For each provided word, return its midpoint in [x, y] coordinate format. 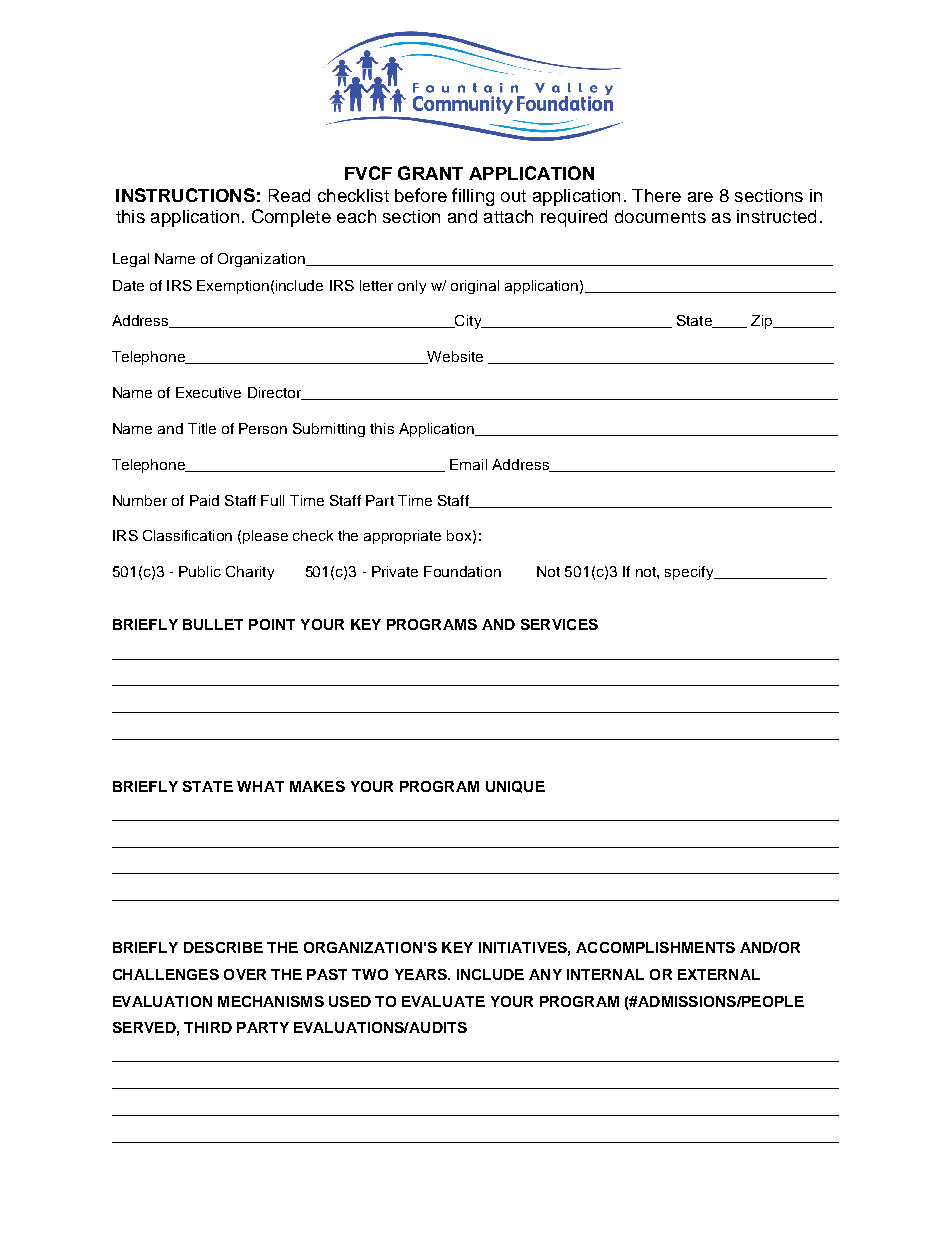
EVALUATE [443, 1001]
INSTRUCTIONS [185, 195]
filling [473, 197]
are [700, 197]
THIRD [208, 1027]
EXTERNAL [719, 974]
